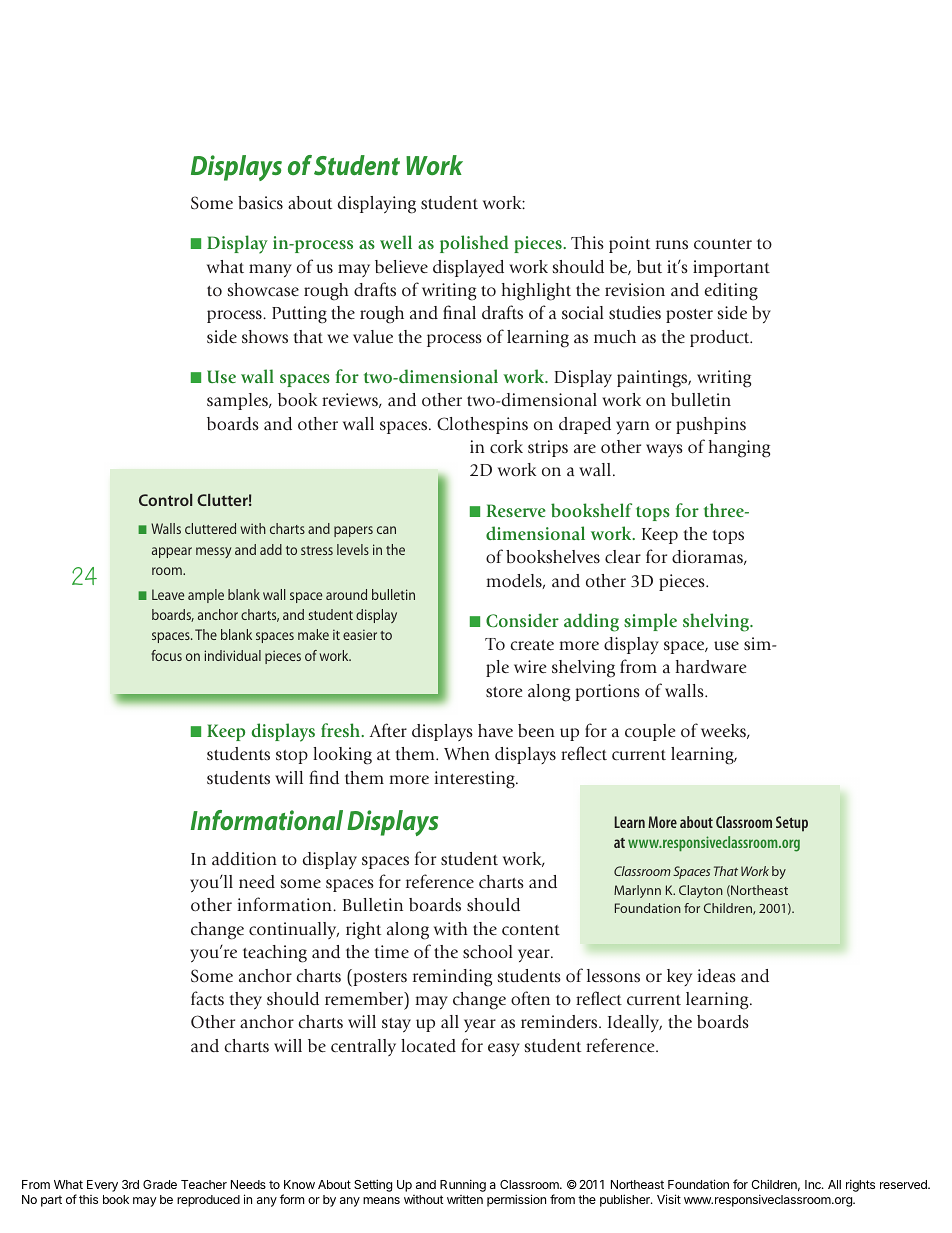  I want to click on counter, so click(723, 244).
